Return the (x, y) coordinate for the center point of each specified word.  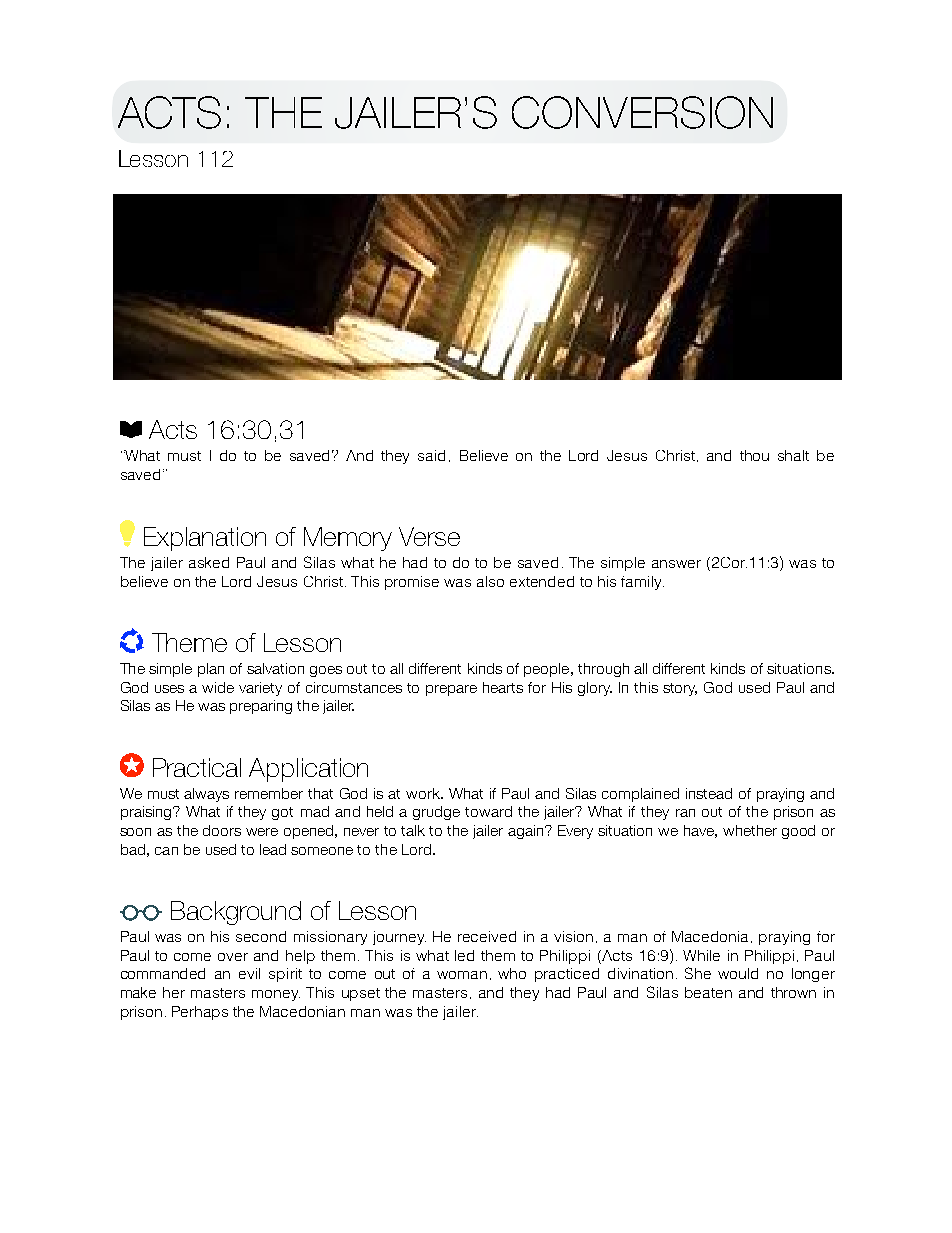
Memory (348, 539)
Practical (197, 767)
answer (676, 564)
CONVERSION (642, 112)
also (490, 581)
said (431, 455)
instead (709, 793)
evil (249, 973)
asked (209, 562)
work (424, 793)
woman (462, 975)
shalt (793, 455)
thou (754, 455)
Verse (429, 536)
